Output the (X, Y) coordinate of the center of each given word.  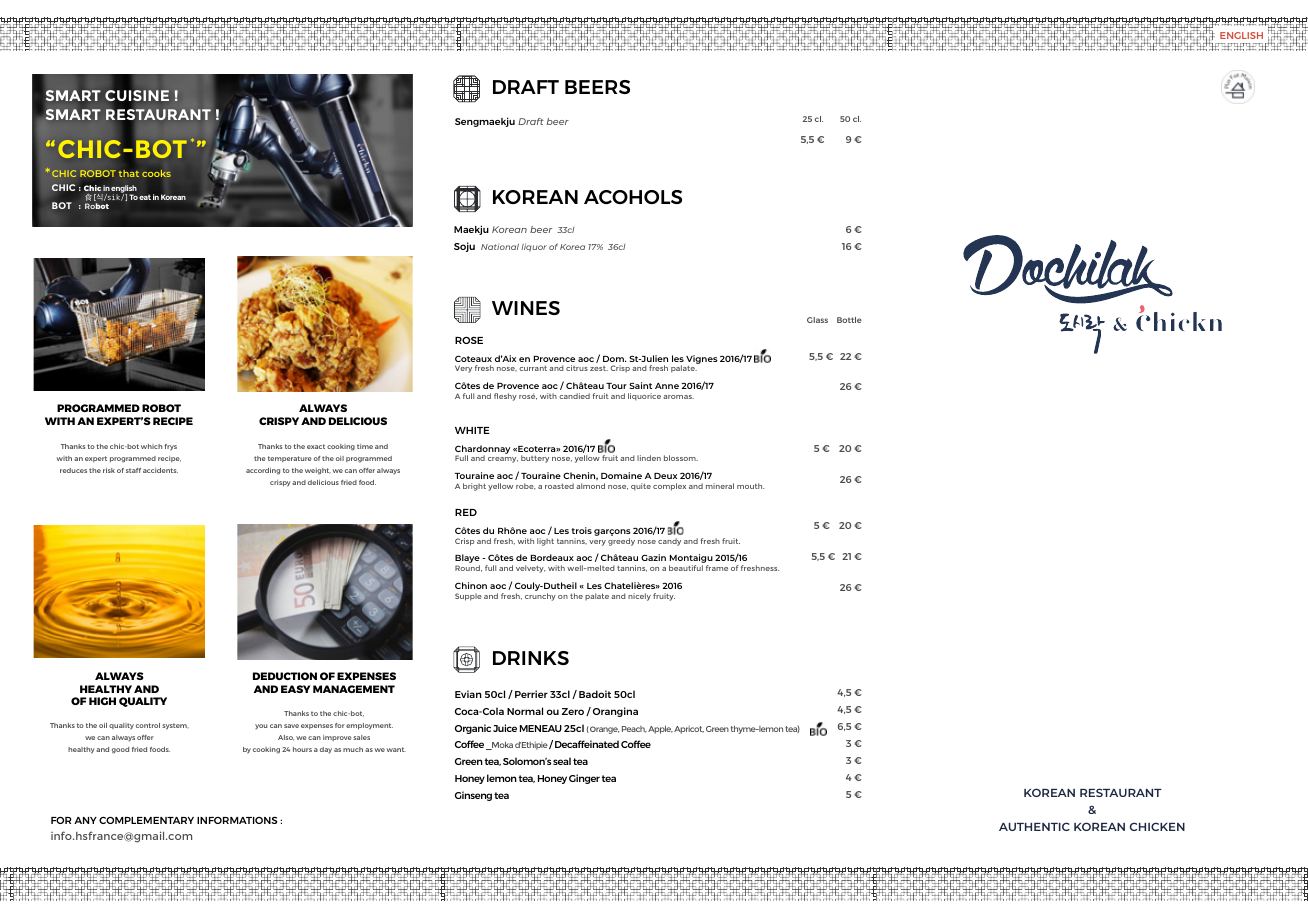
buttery (535, 459)
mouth (751, 486)
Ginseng (473, 796)
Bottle (849, 320)
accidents (160, 470)
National (500, 246)
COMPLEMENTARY (146, 820)
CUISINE (137, 96)
